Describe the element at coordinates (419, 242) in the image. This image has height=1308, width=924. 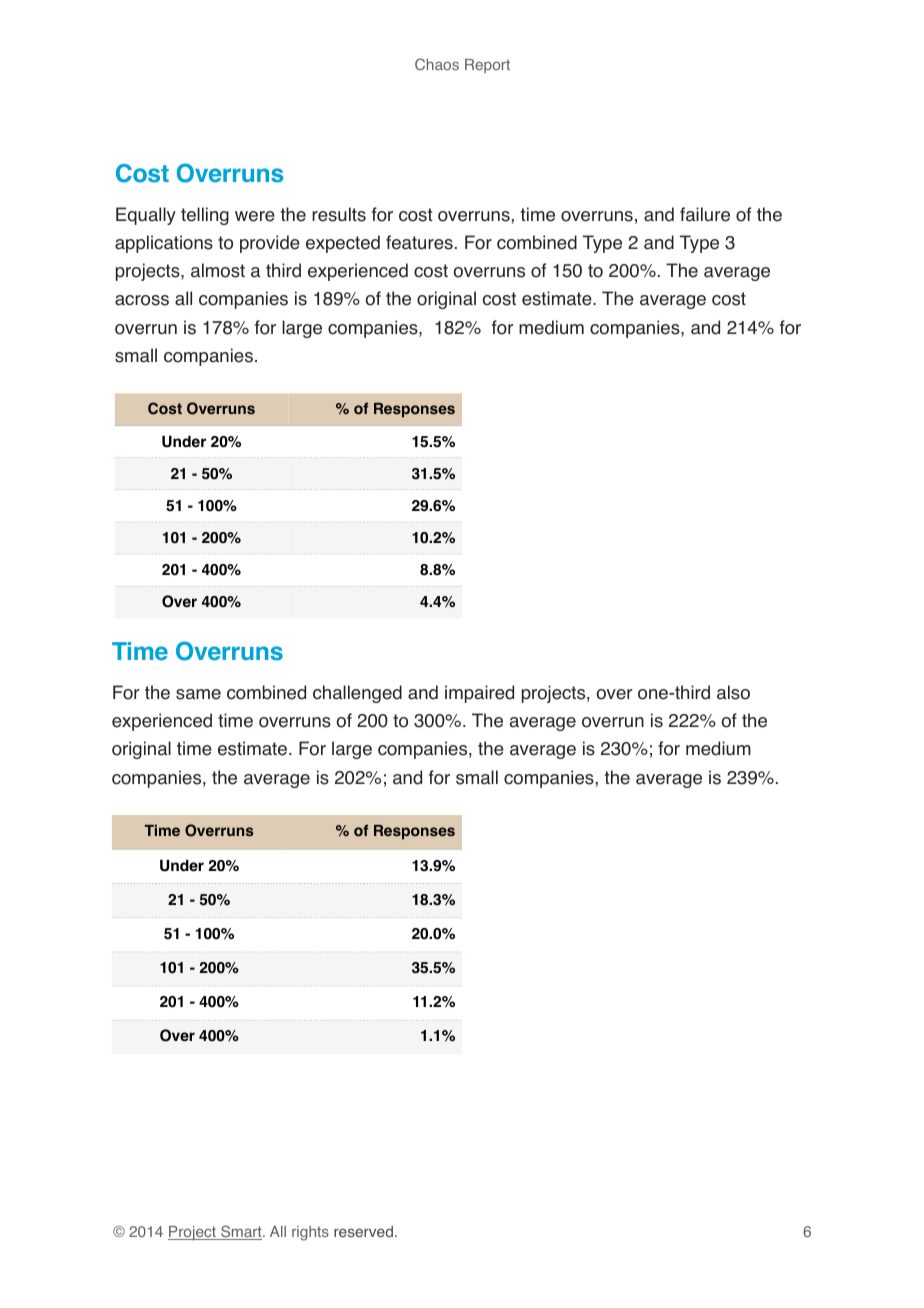
I see `features` at that location.
